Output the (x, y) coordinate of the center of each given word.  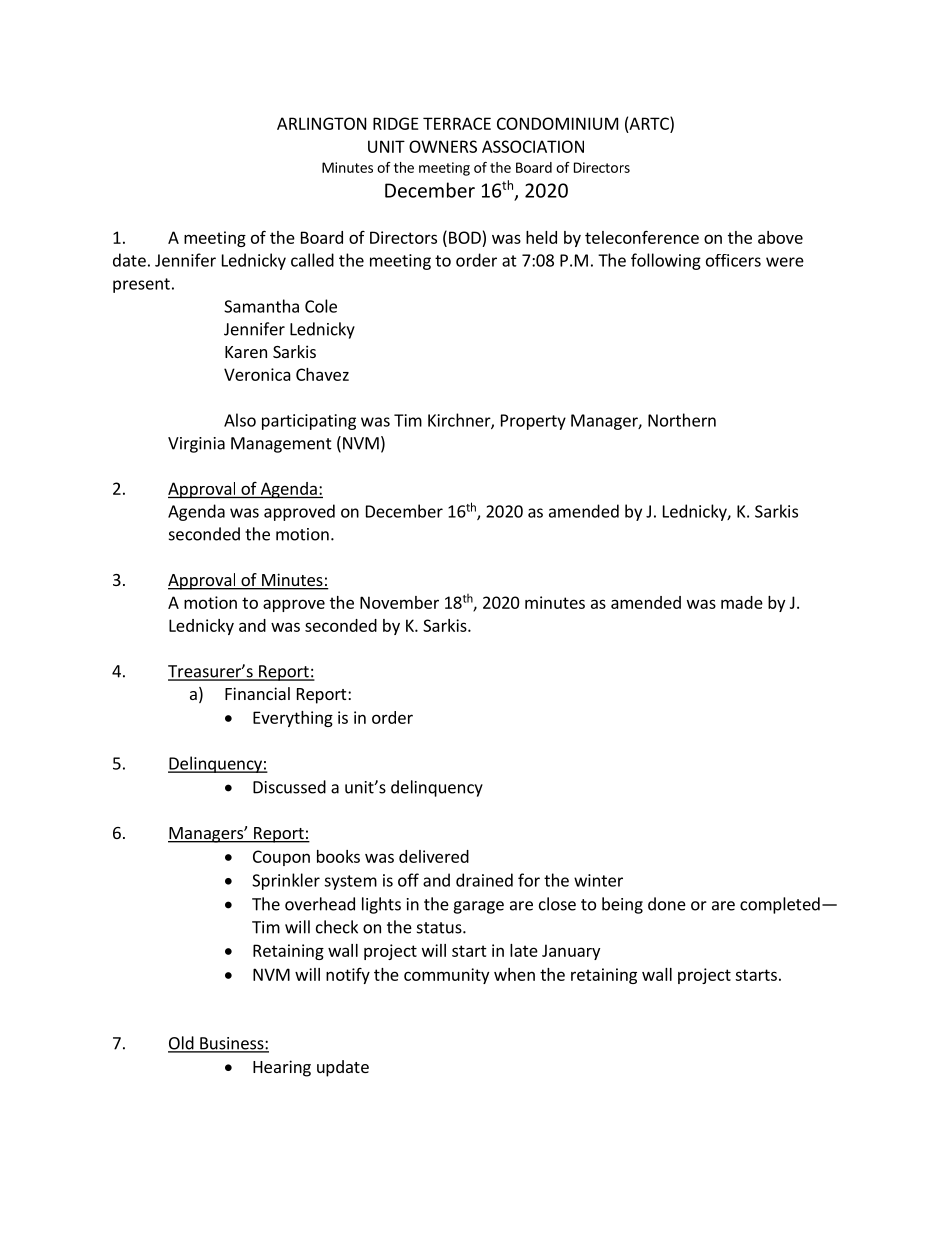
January (571, 952)
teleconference (642, 237)
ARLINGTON (321, 123)
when (514, 974)
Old (182, 1044)
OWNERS (443, 146)
